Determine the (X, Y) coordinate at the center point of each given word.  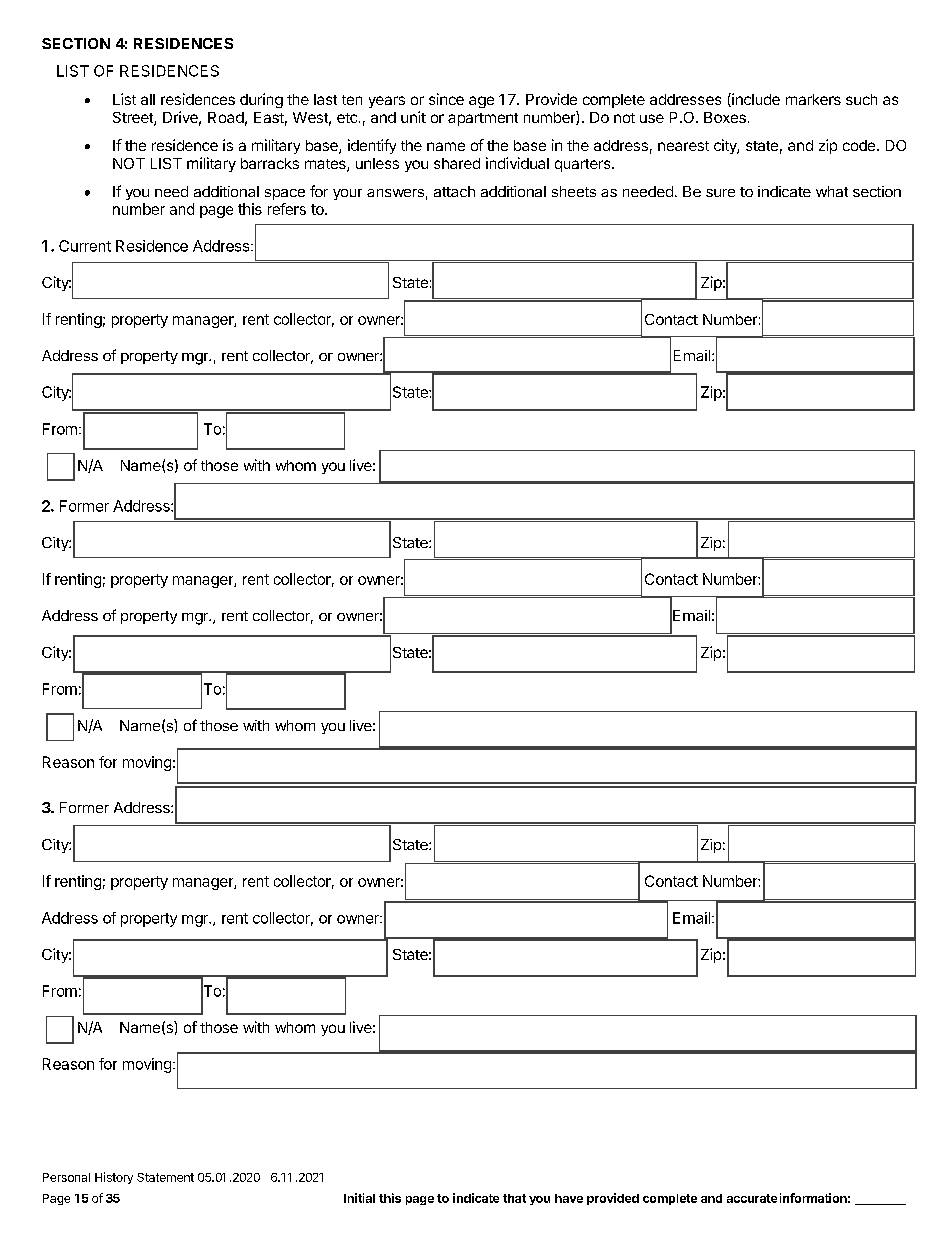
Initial (359, 1198)
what (832, 191)
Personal (66, 1177)
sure (720, 193)
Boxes (725, 117)
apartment (483, 119)
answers (395, 193)
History (114, 1178)
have (569, 1198)
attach (454, 191)
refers (287, 209)
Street (134, 119)
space (285, 194)
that (514, 1198)
